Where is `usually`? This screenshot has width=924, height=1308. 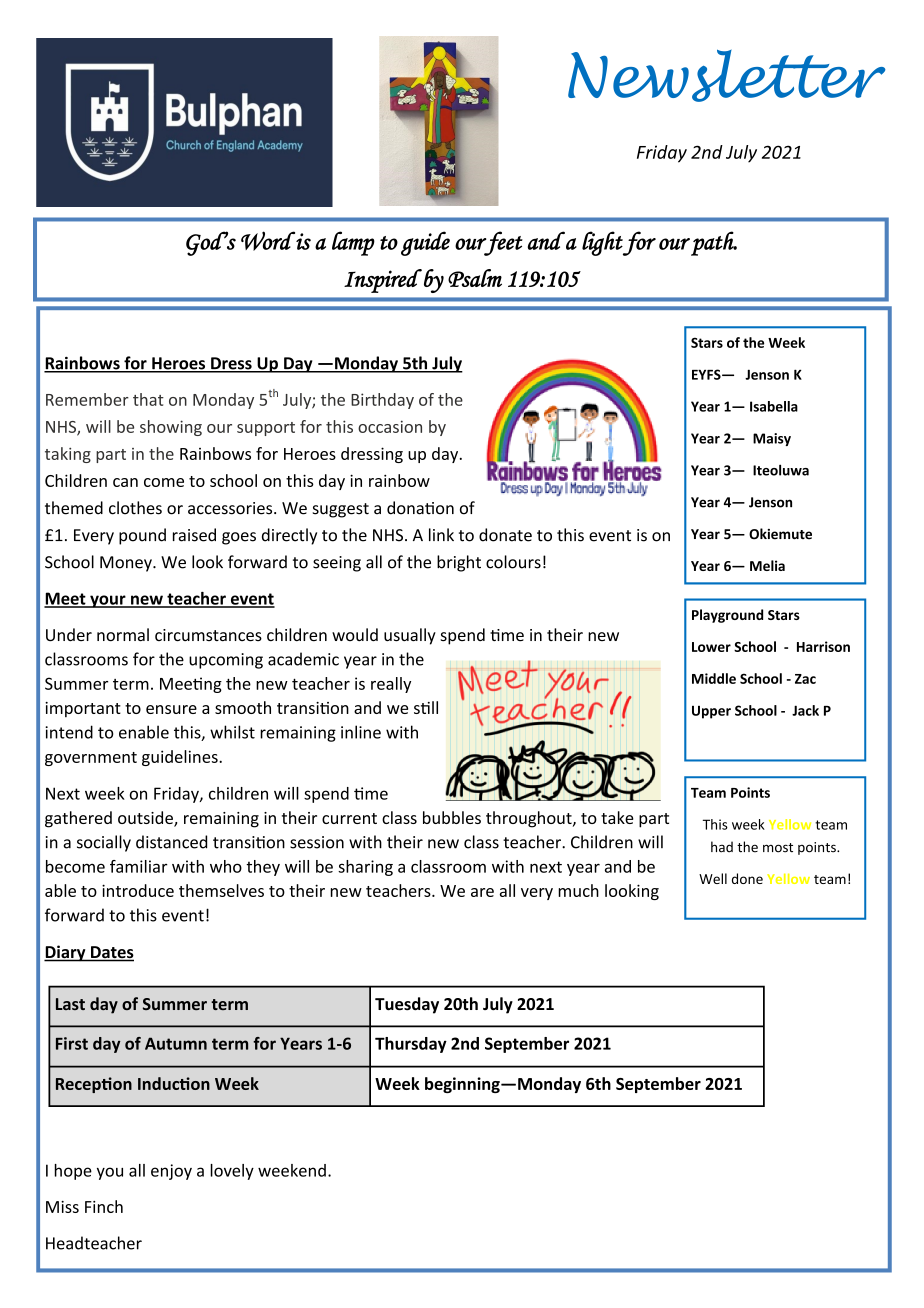 usually is located at coordinates (410, 636).
